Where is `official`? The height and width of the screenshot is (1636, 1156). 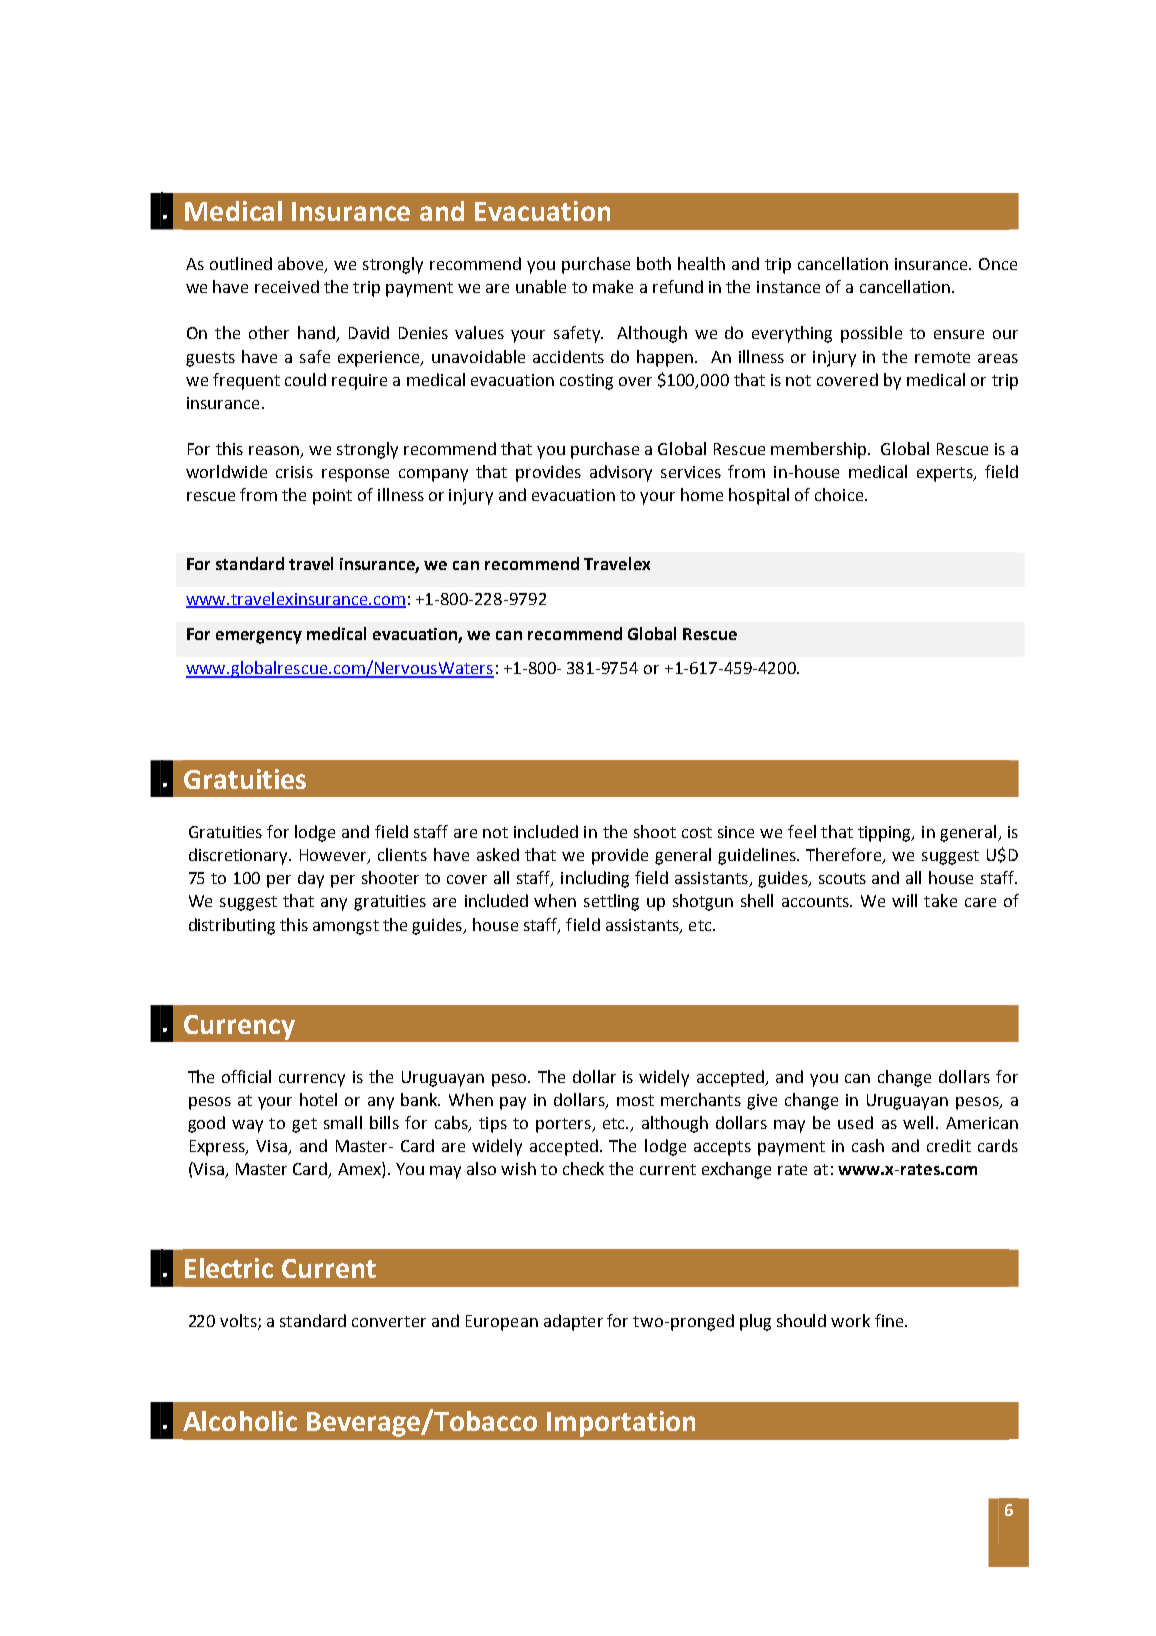 official is located at coordinates (246, 1076).
